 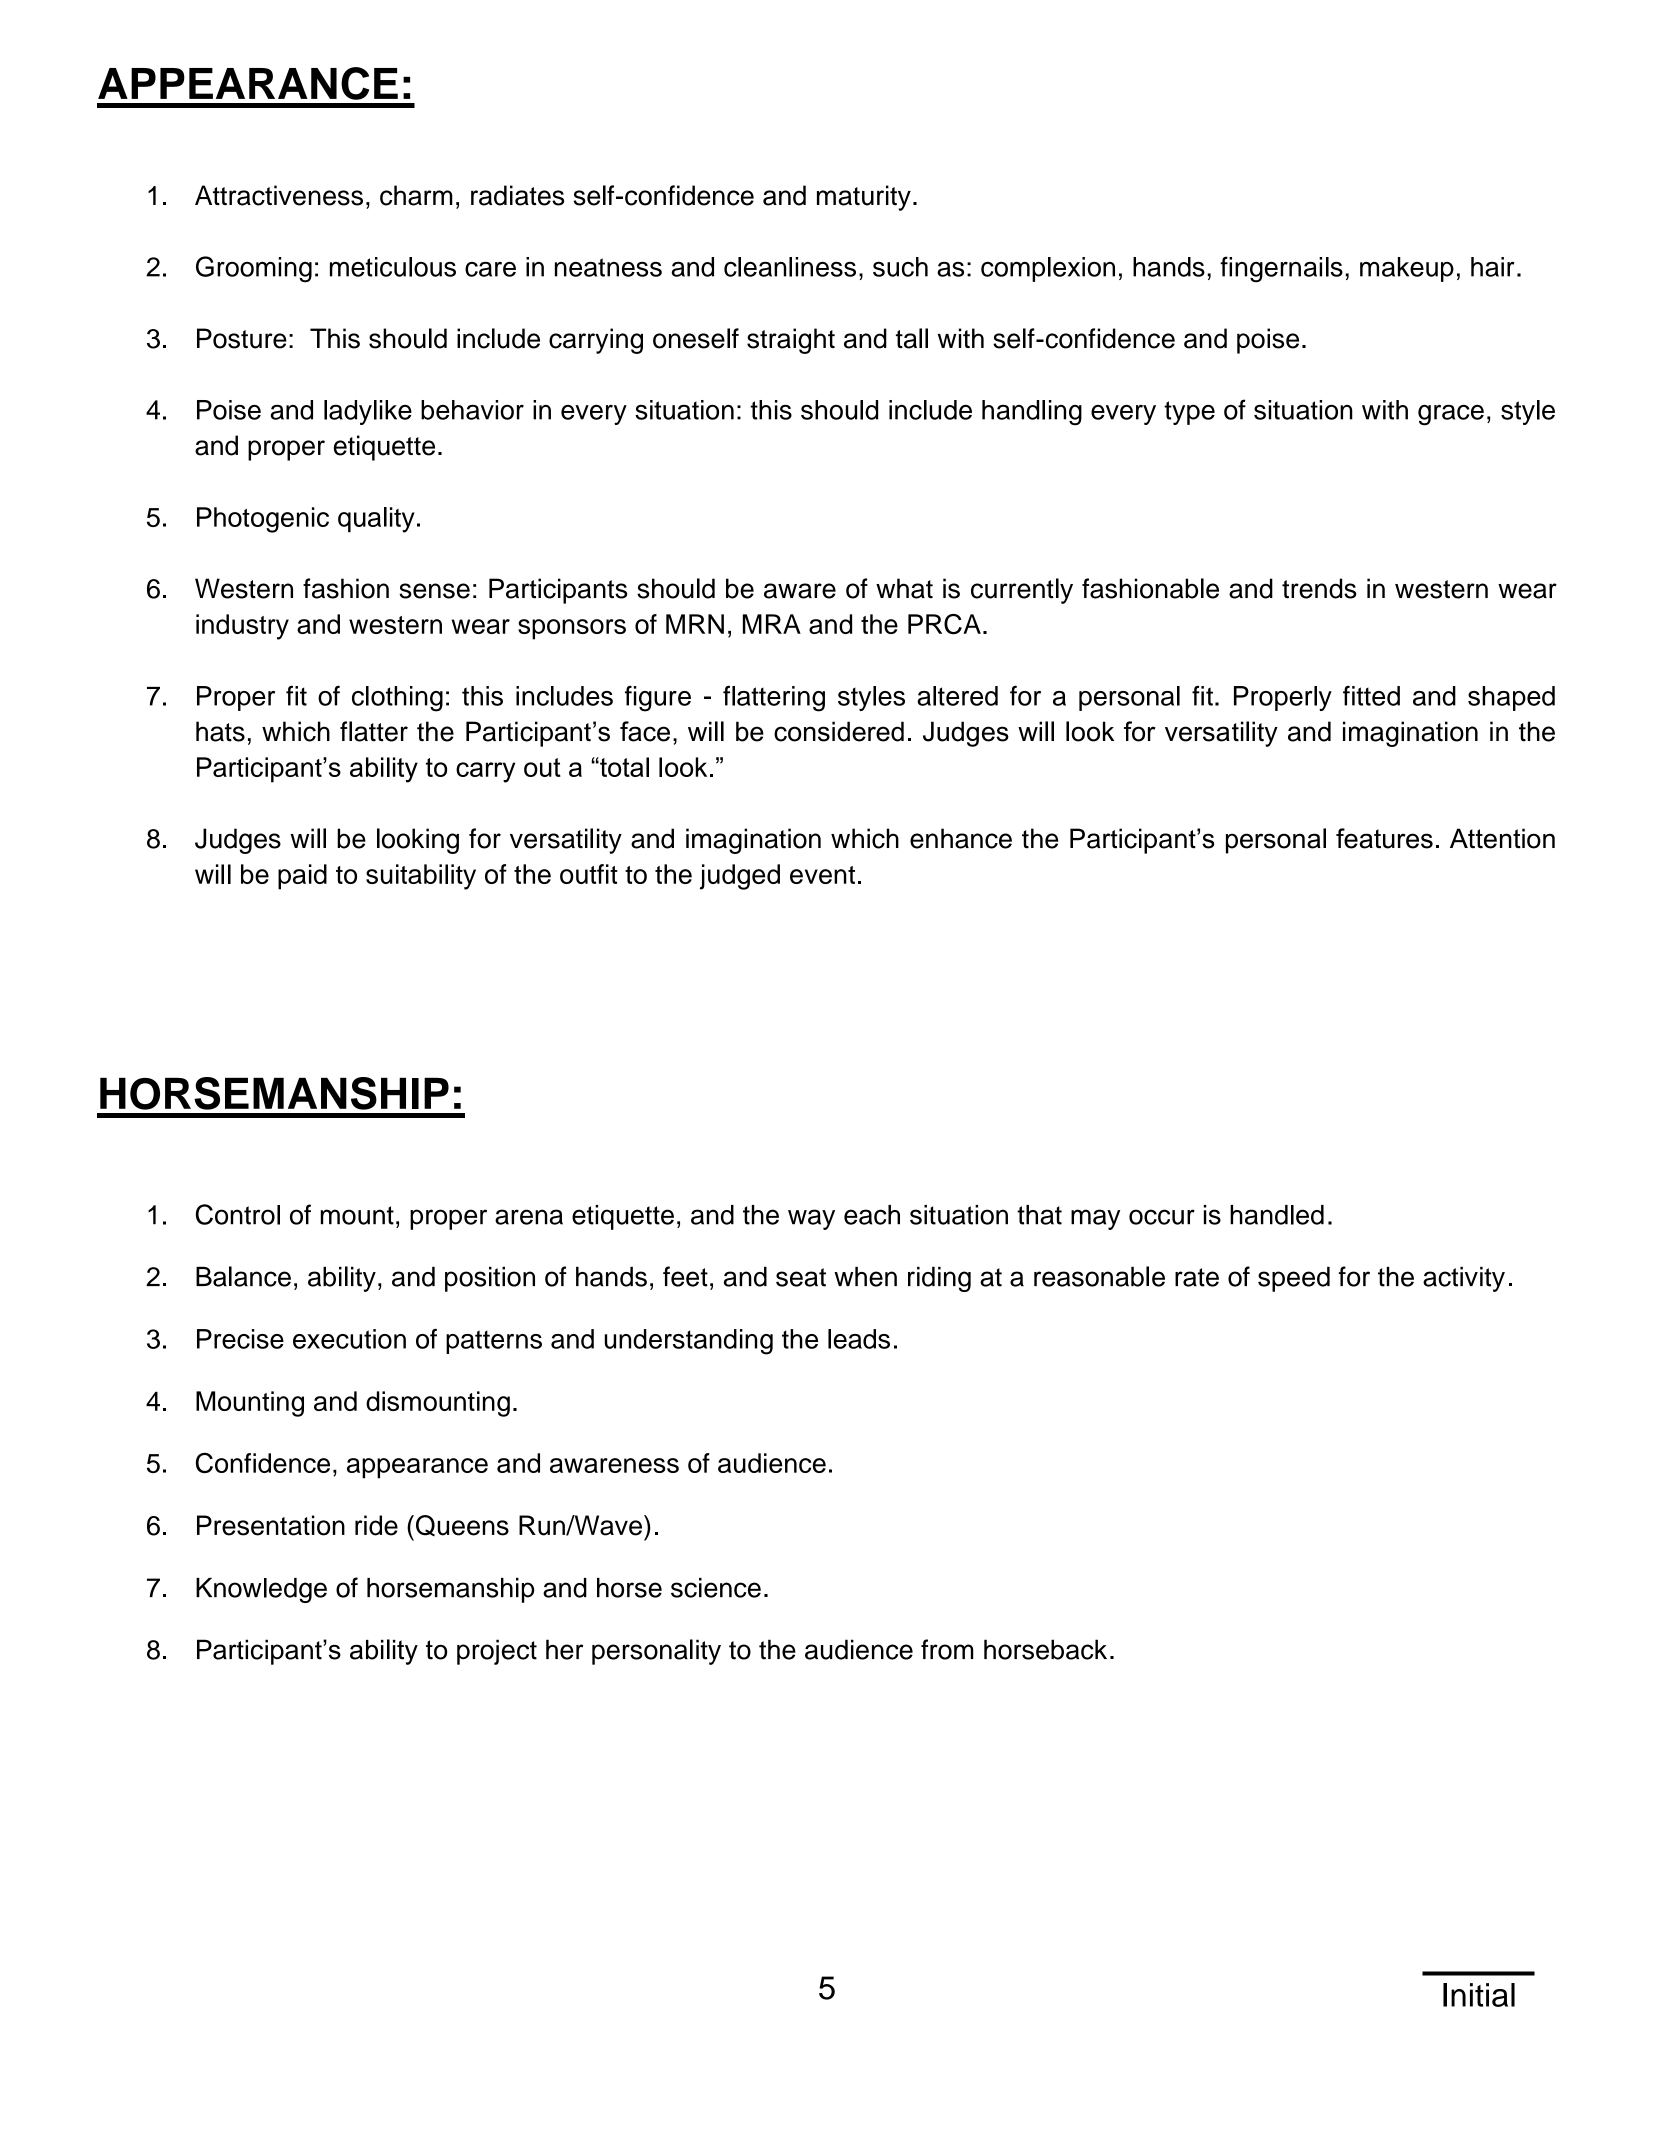 What do you see at coordinates (497, 1652) in the screenshot?
I see `project` at bounding box center [497, 1652].
